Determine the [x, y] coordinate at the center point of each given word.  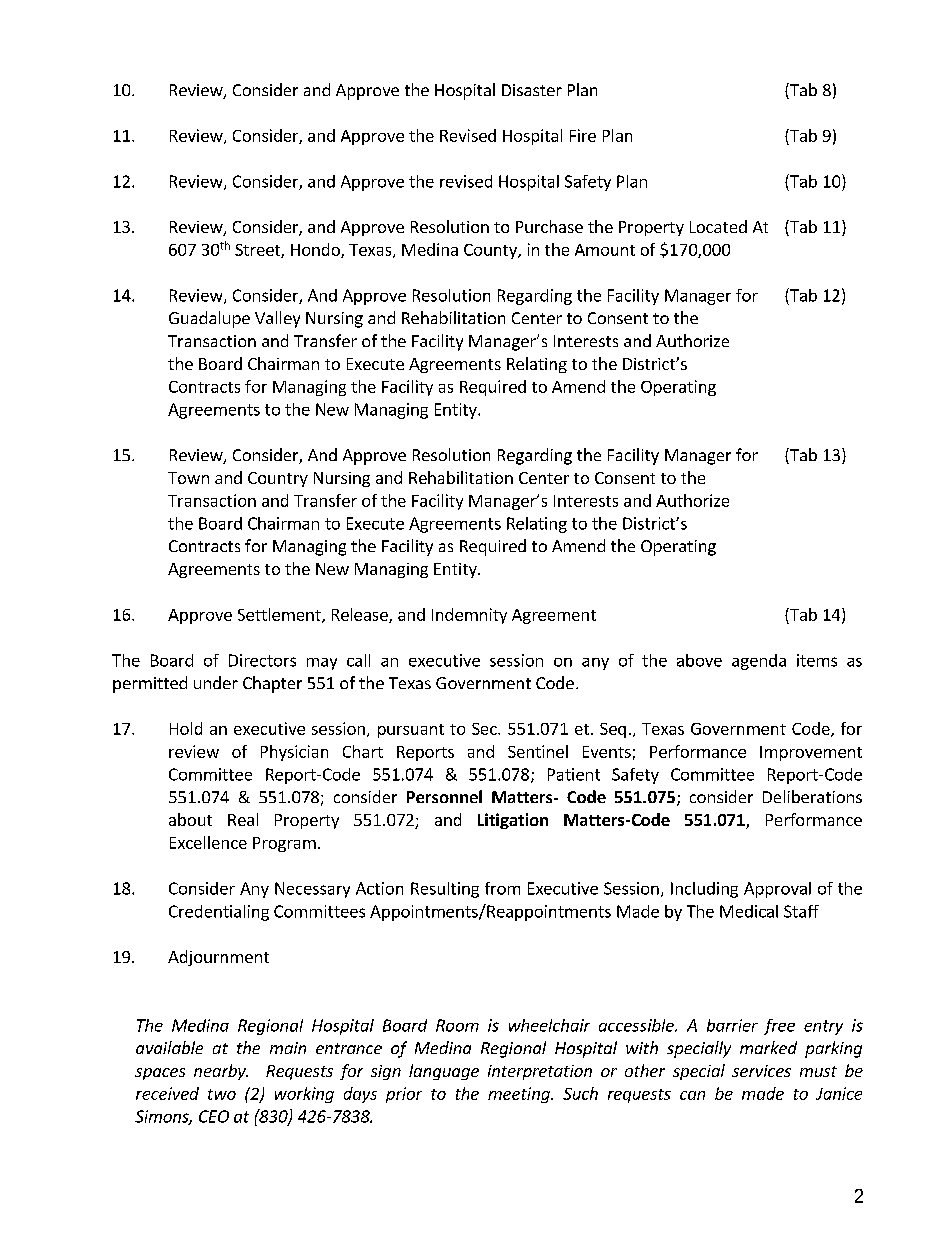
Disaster [532, 90]
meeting [520, 1095]
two [222, 1094]
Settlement [280, 615]
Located [718, 226]
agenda [759, 662]
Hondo [316, 250]
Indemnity [469, 616]
